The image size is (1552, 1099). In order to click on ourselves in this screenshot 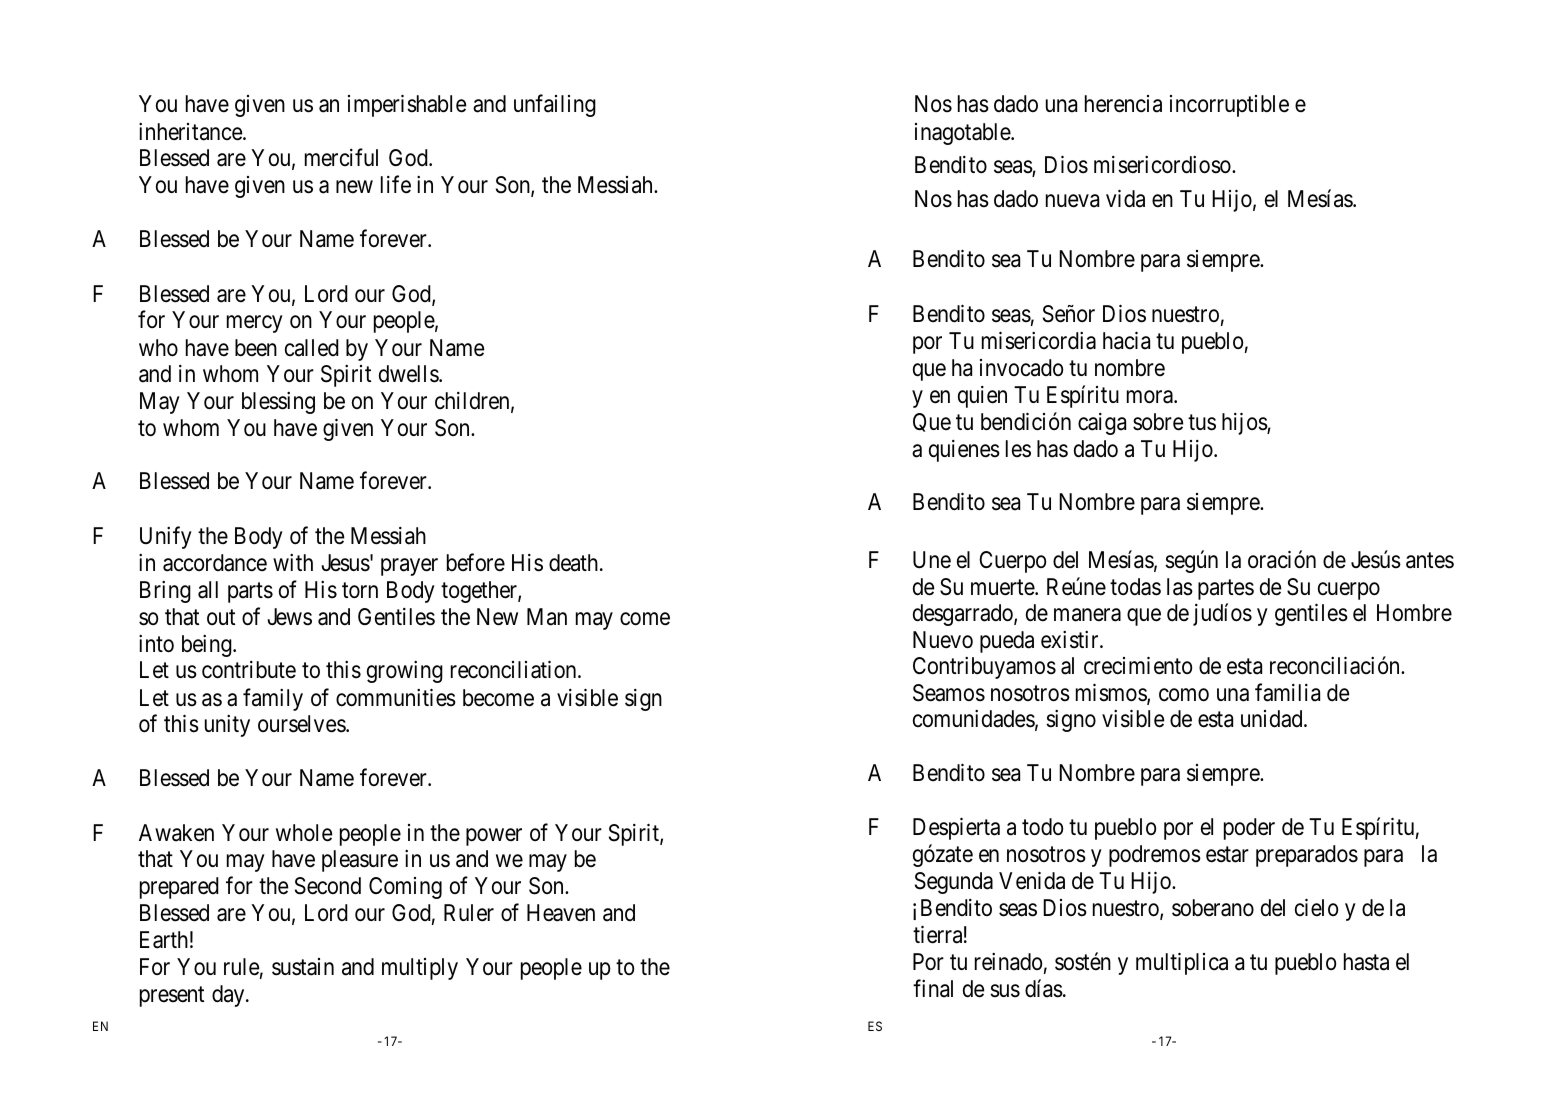, I will do `click(302, 724)`.
